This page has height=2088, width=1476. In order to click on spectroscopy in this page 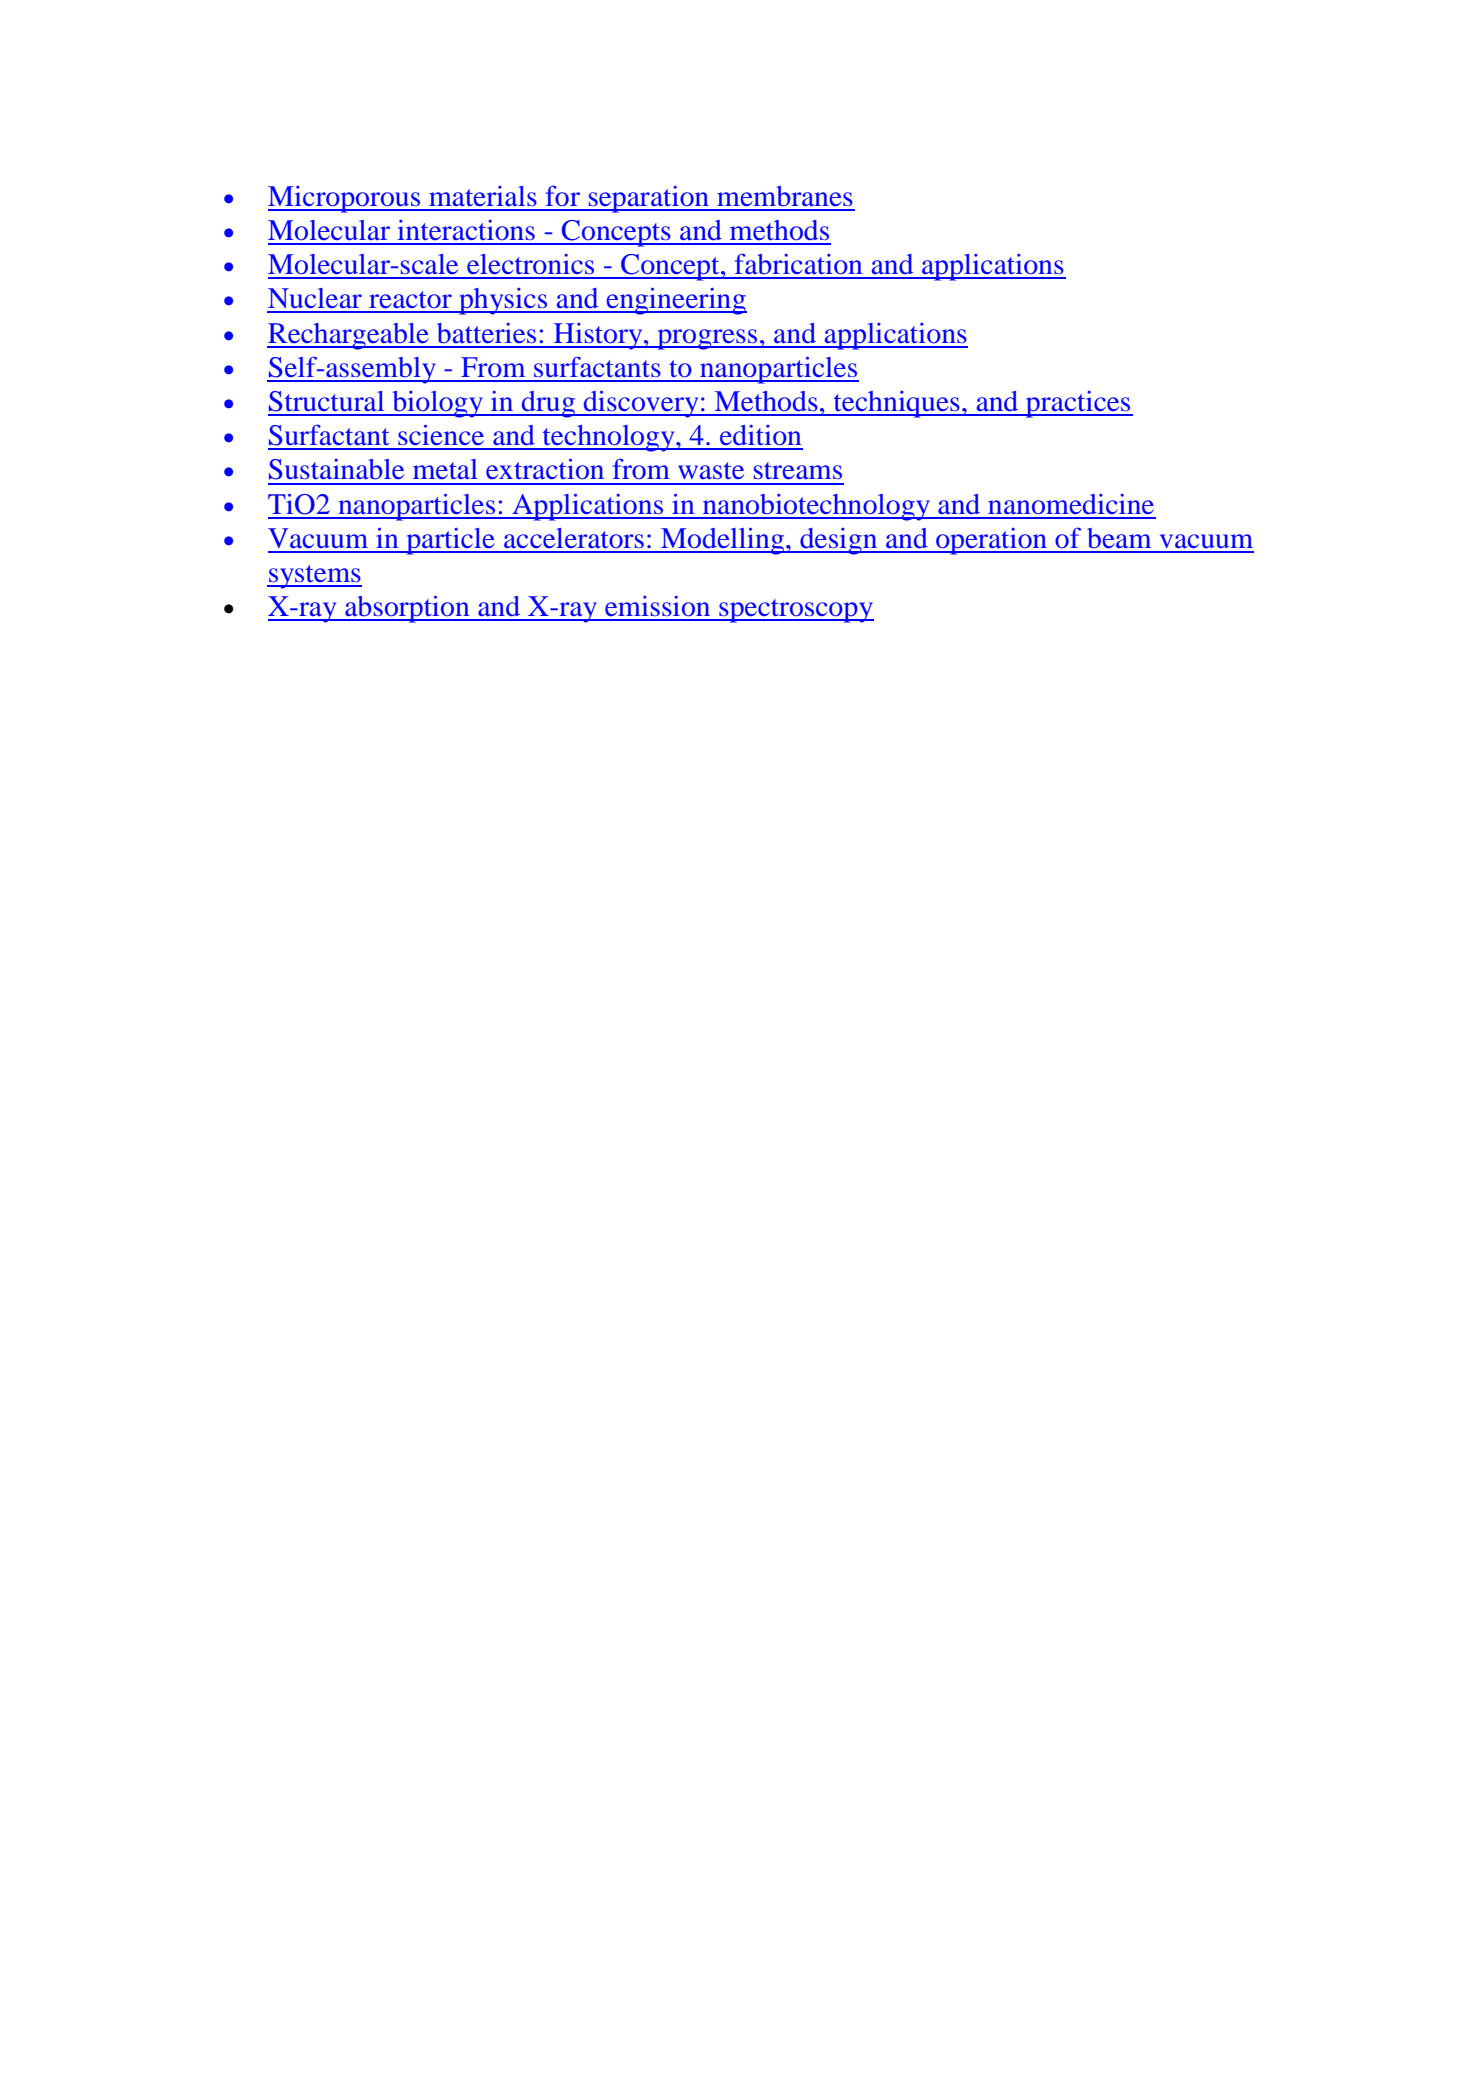, I will do `click(795, 611)`.
